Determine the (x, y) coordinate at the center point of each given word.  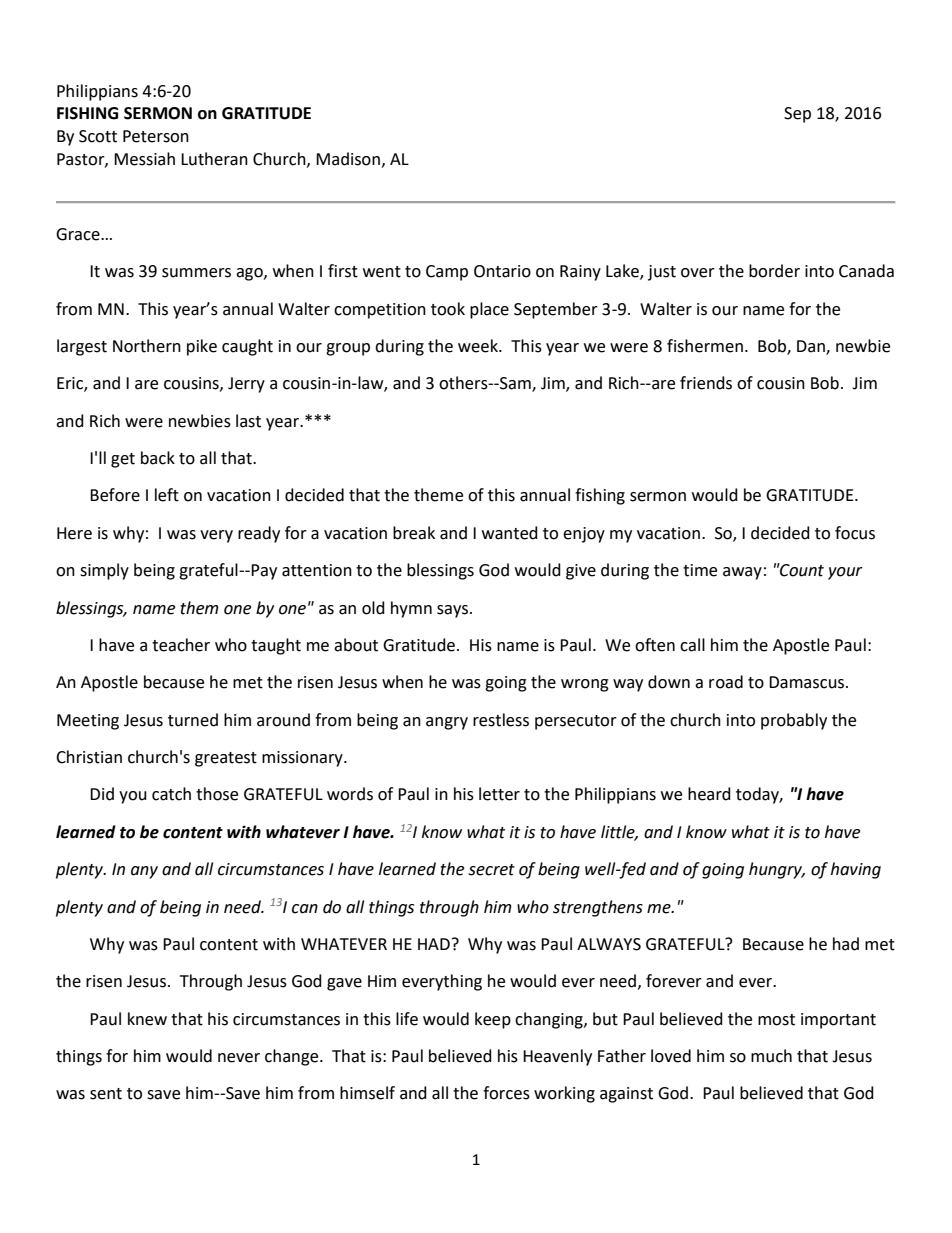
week (479, 346)
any (144, 872)
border (774, 271)
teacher (181, 645)
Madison (348, 159)
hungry (777, 870)
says (454, 611)
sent (106, 1094)
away (742, 573)
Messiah (144, 159)
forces (506, 1093)
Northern (147, 346)
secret (491, 870)
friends (706, 383)
